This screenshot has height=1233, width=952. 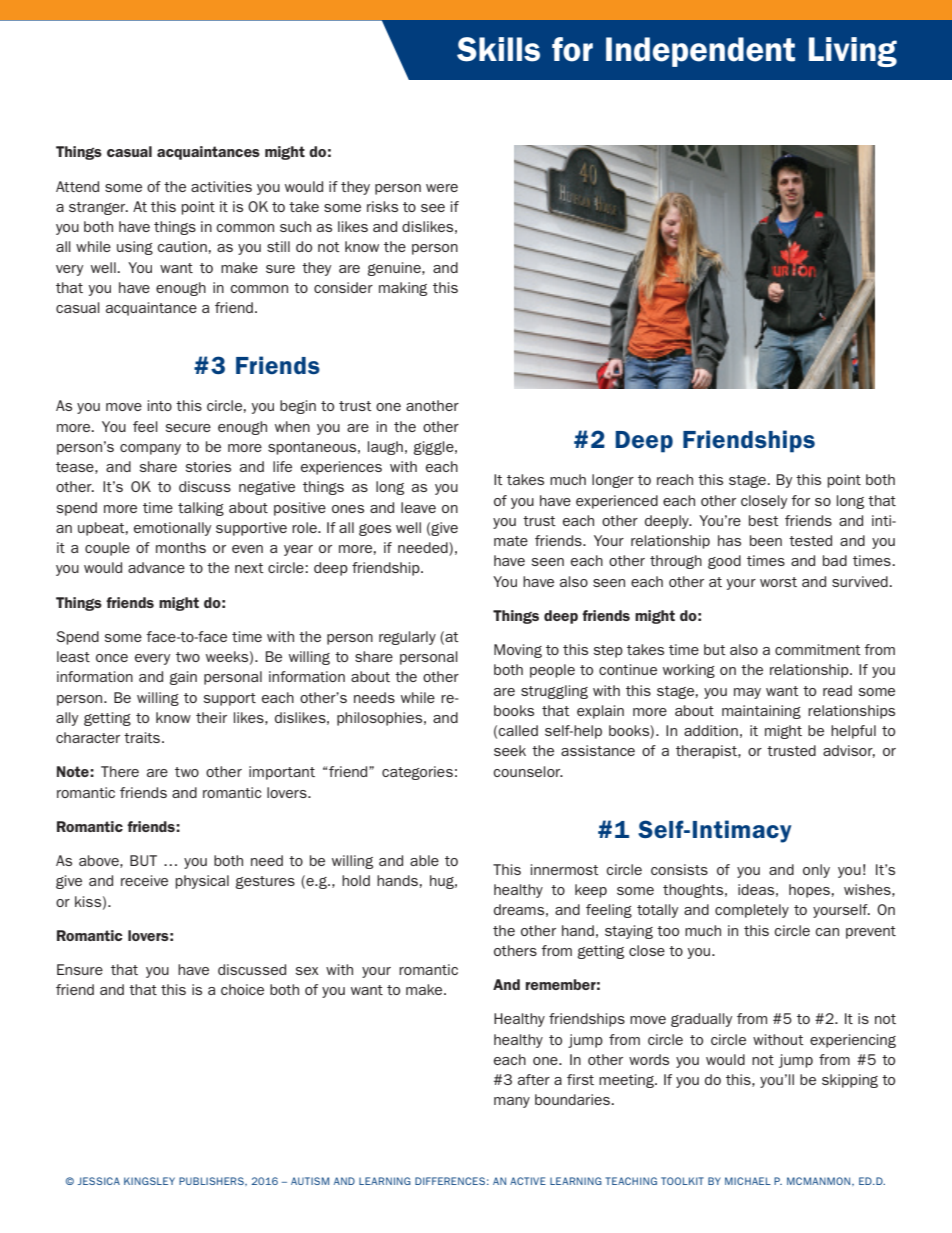 I want to click on able, so click(x=424, y=860).
